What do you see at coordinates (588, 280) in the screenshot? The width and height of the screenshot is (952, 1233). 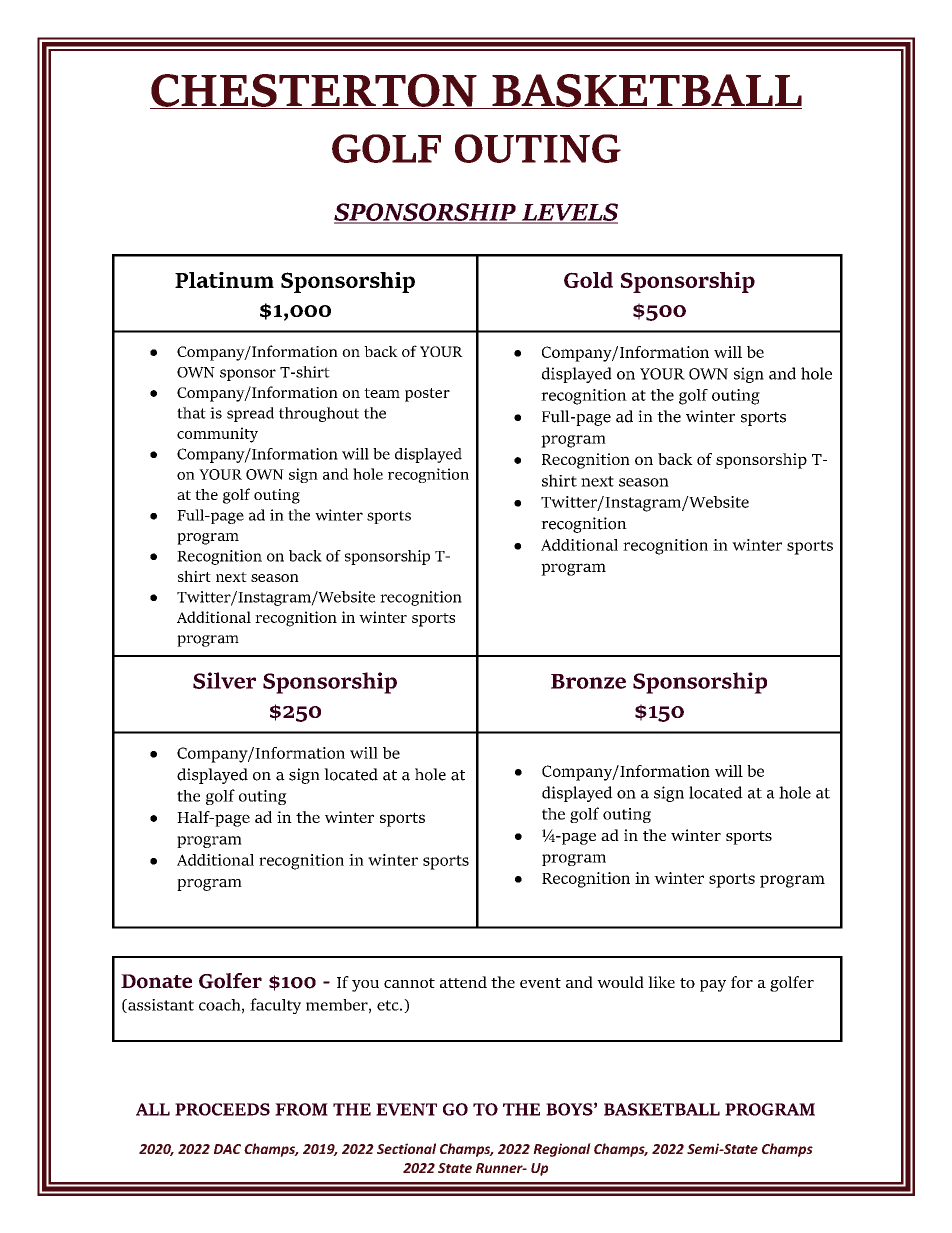 I see `Gold` at bounding box center [588, 280].
